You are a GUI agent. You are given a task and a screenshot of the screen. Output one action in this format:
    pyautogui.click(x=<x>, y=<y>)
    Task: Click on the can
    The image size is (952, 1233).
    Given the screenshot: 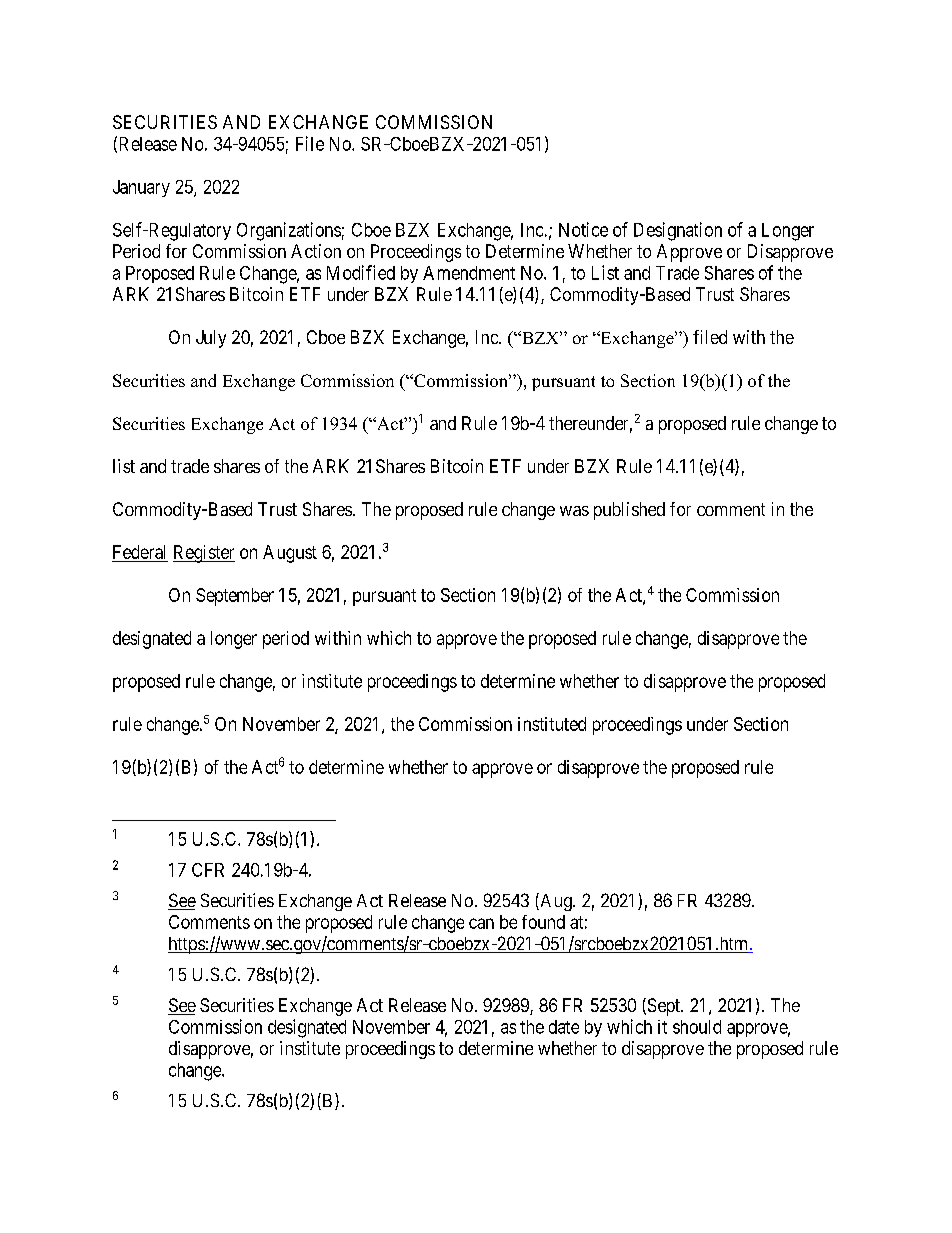 What is the action you would take?
    pyautogui.click(x=481, y=923)
